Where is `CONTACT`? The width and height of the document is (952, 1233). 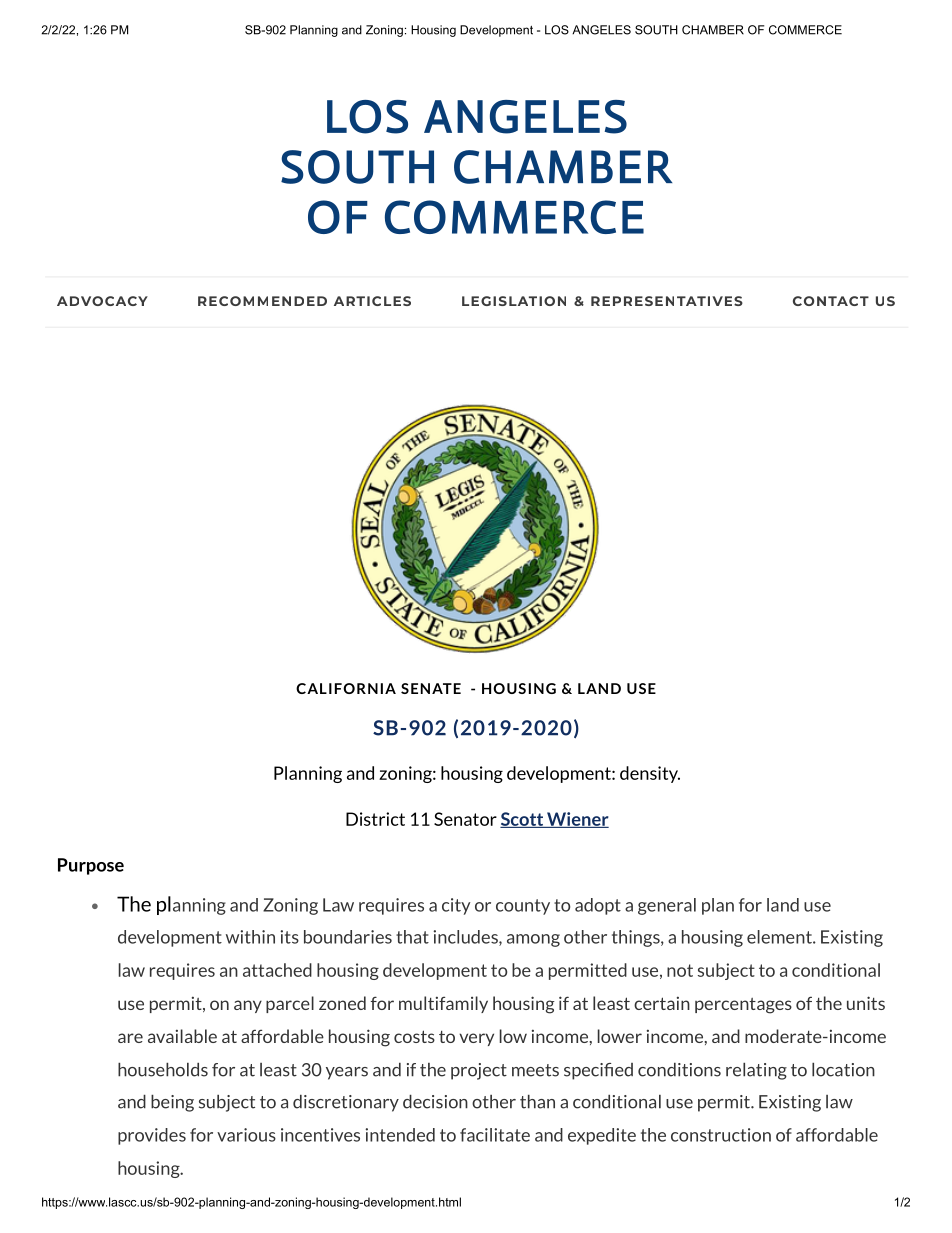 CONTACT is located at coordinates (831, 301).
